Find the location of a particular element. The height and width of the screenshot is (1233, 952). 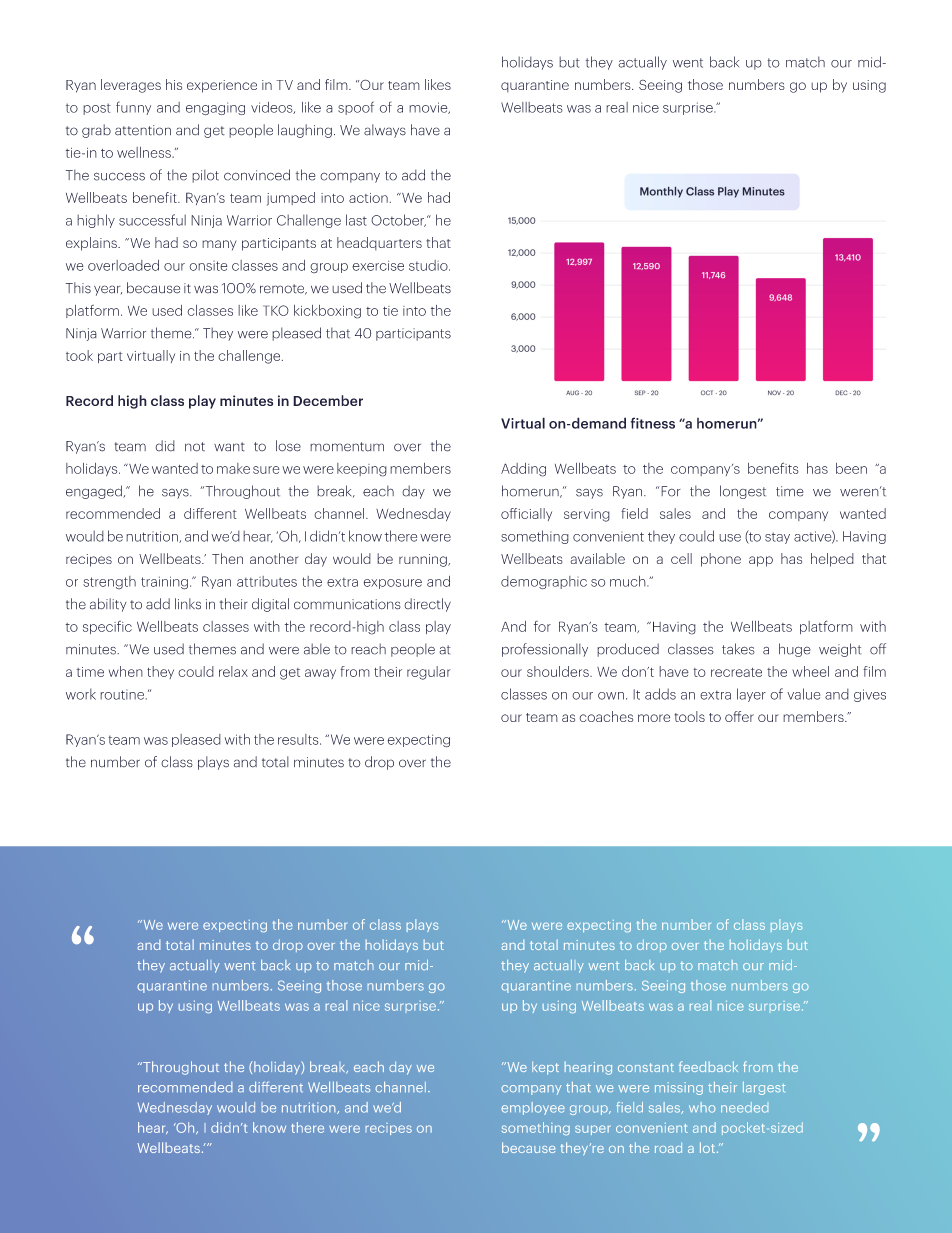

offer is located at coordinates (739, 716).
